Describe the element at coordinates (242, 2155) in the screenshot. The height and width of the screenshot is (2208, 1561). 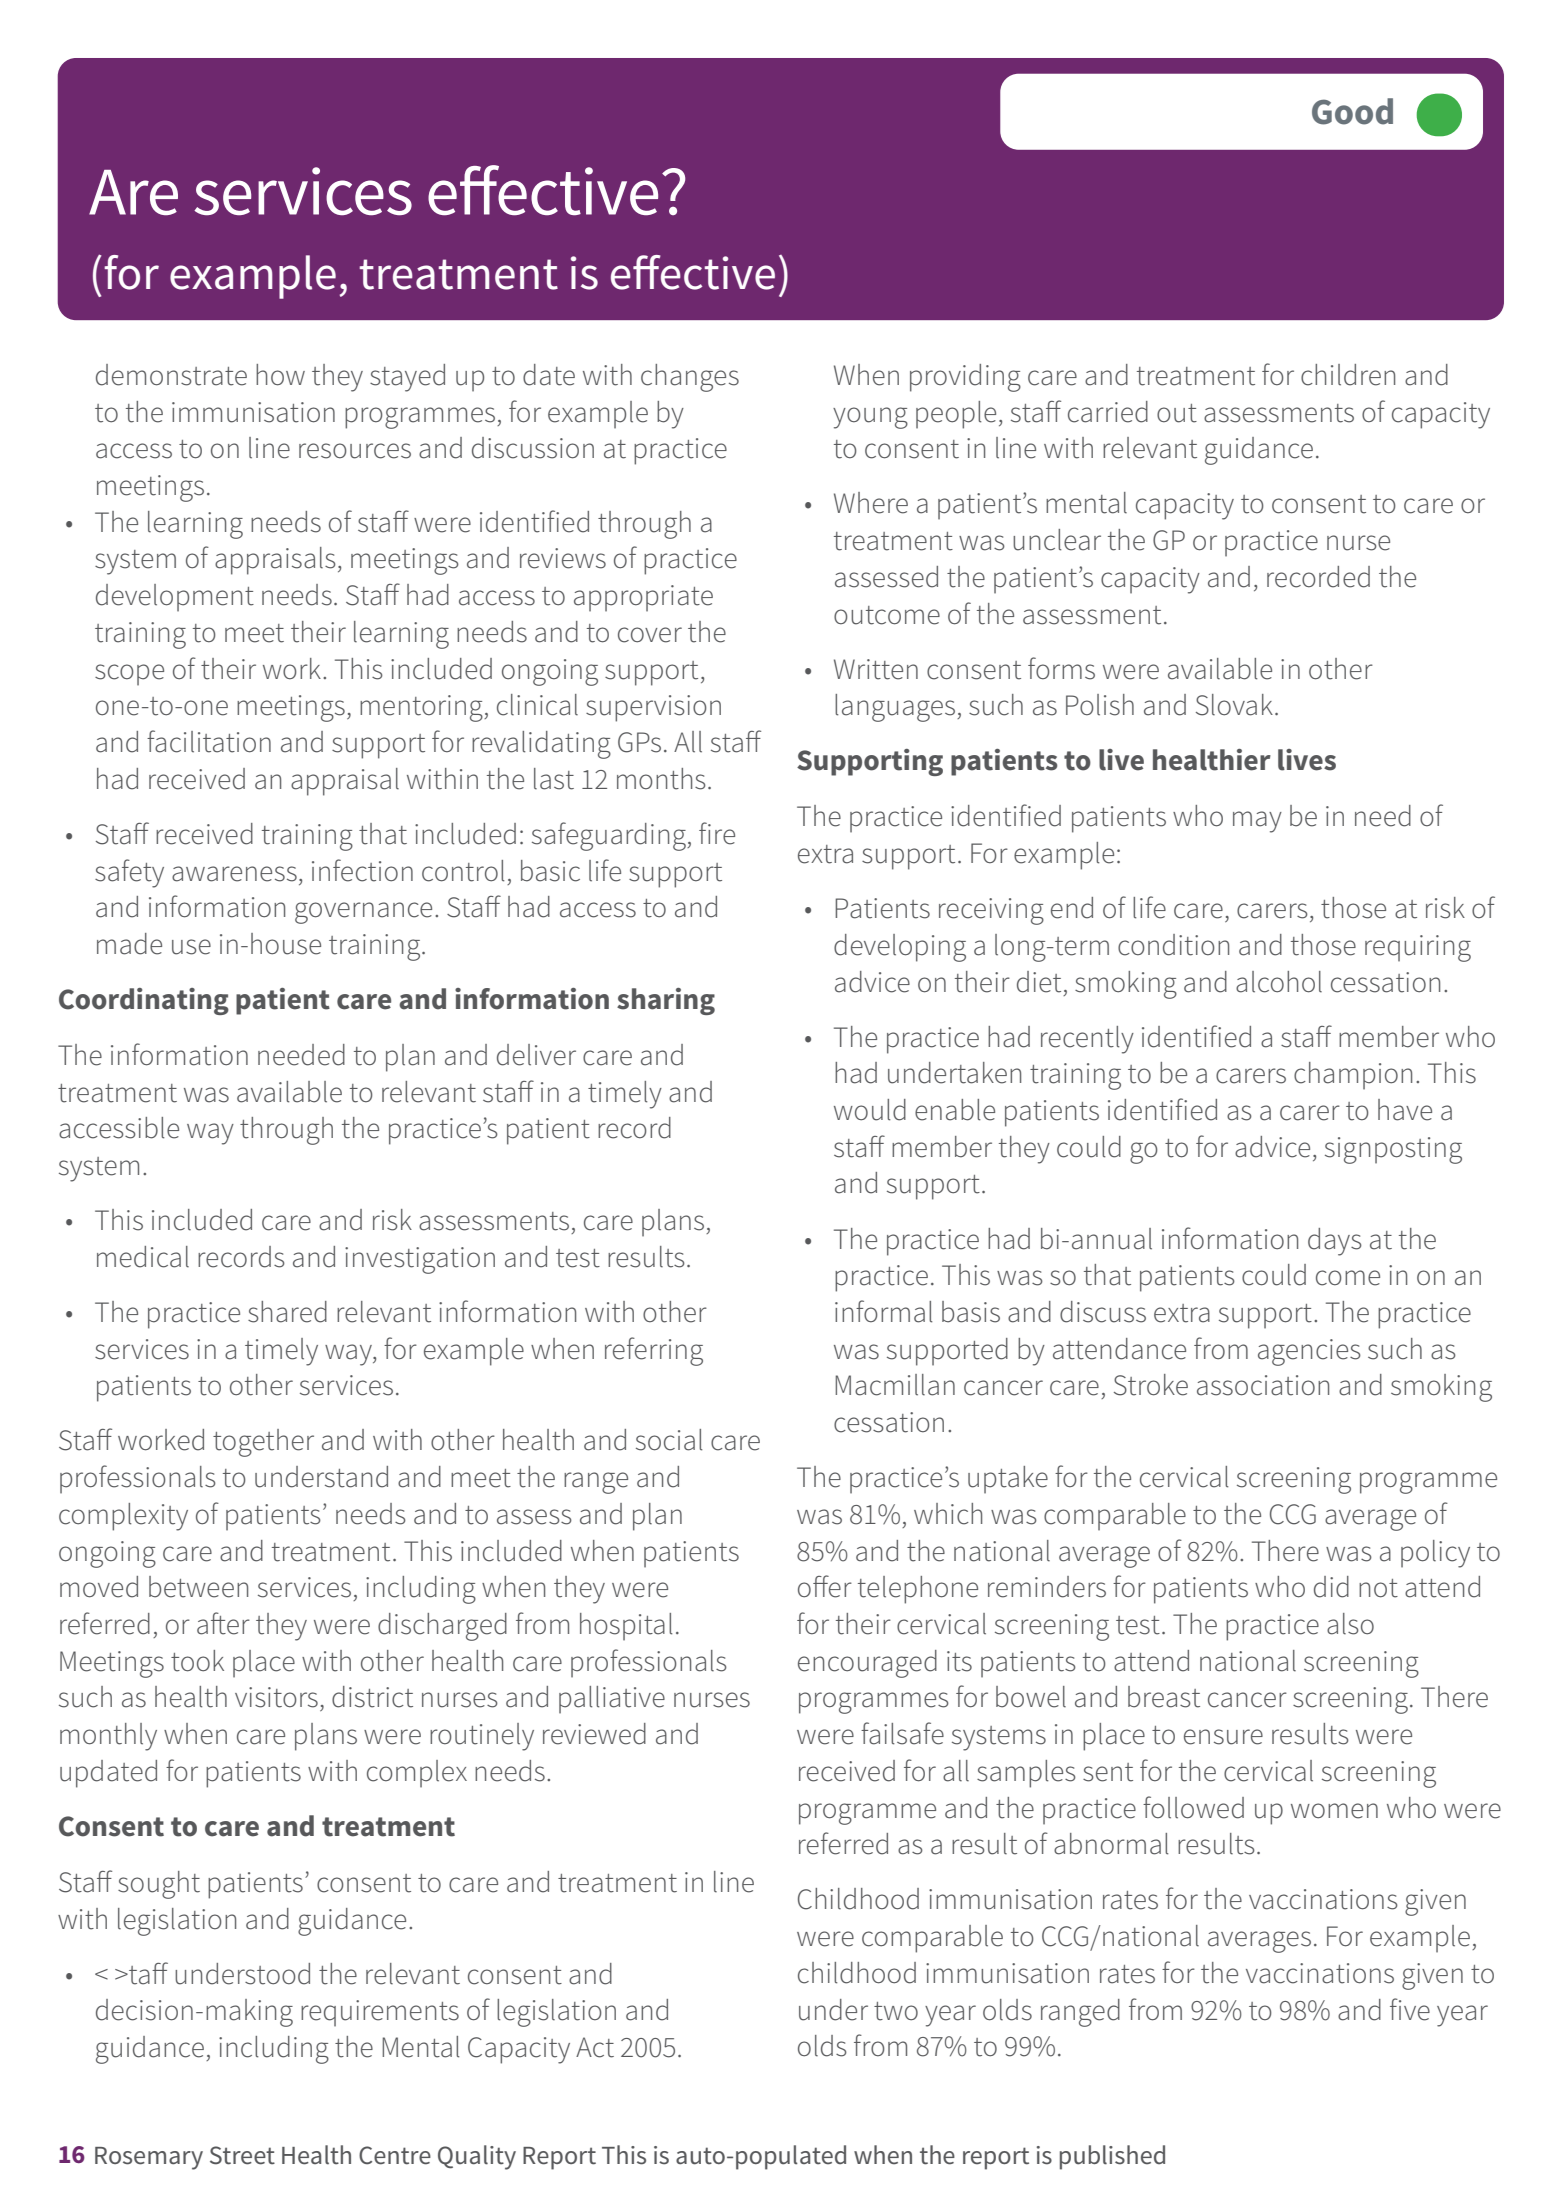
I see `Street` at that location.
